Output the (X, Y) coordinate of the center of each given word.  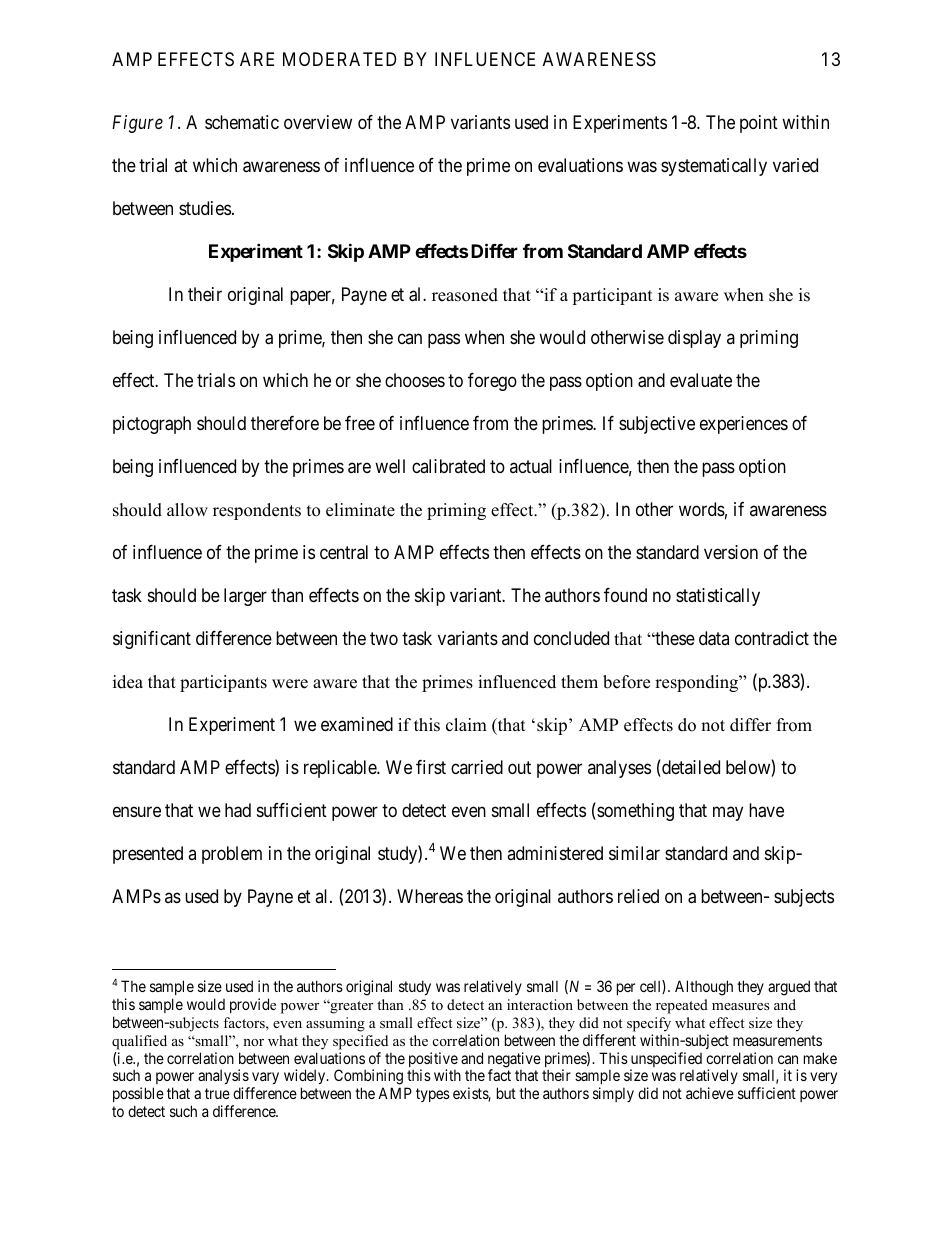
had (238, 810)
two (384, 638)
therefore (285, 423)
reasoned (465, 295)
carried (477, 767)
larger (245, 597)
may (728, 813)
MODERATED (339, 59)
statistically (718, 597)
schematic (242, 122)
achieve (710, 1093)
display (694, 339)
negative (514, 1061)
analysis (224, 1078)
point (759, 124)
